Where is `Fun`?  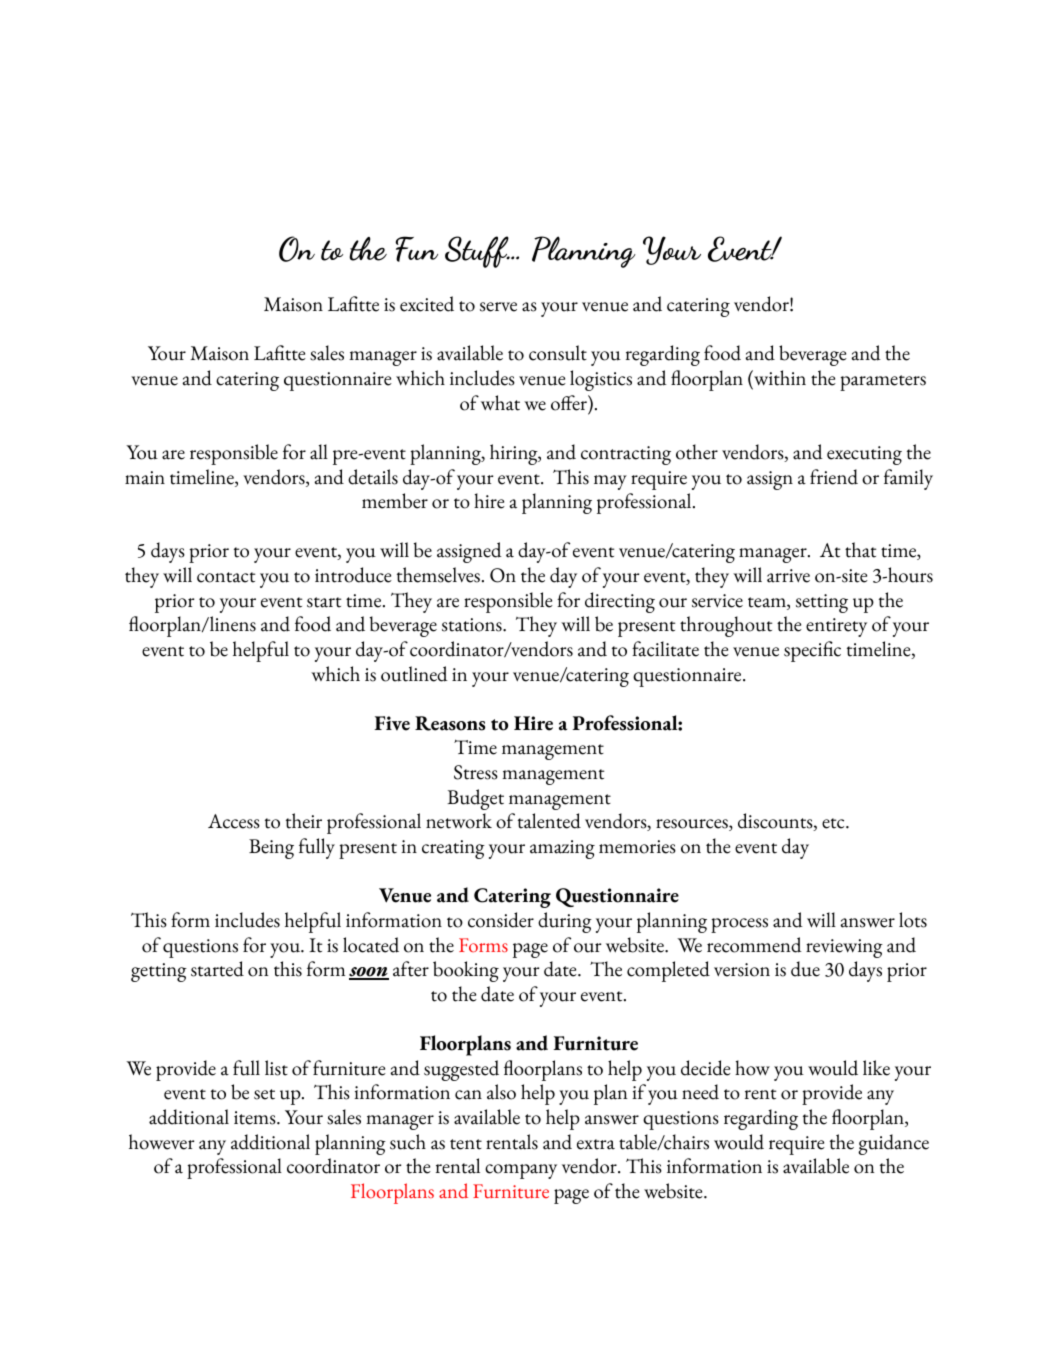
Fun is located at coordinates (416, 249).
